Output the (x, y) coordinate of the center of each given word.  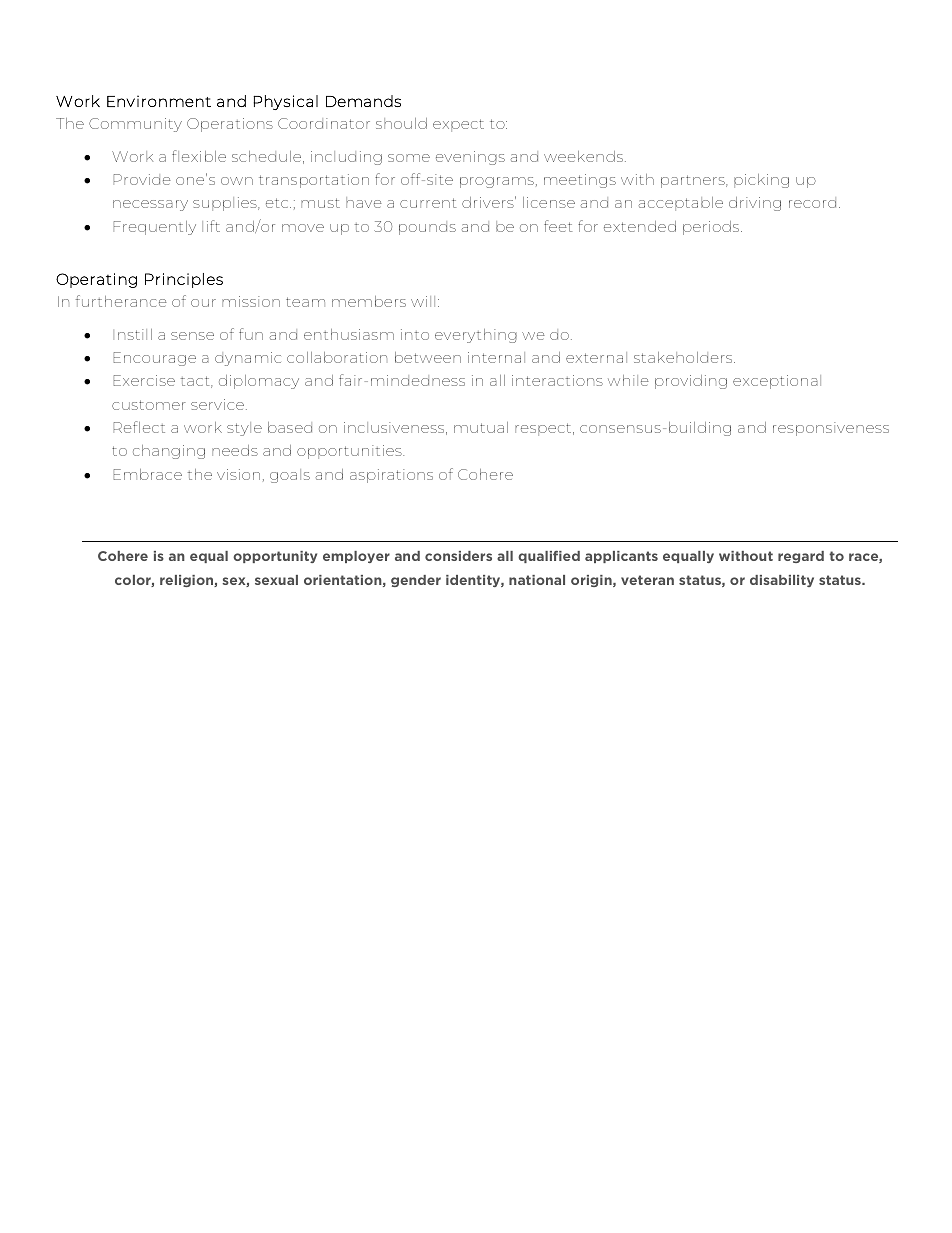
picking (761, 181)
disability (782, 581)
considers (458, 556)
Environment (159, 101)
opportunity (275, 557)
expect (458, 125)
